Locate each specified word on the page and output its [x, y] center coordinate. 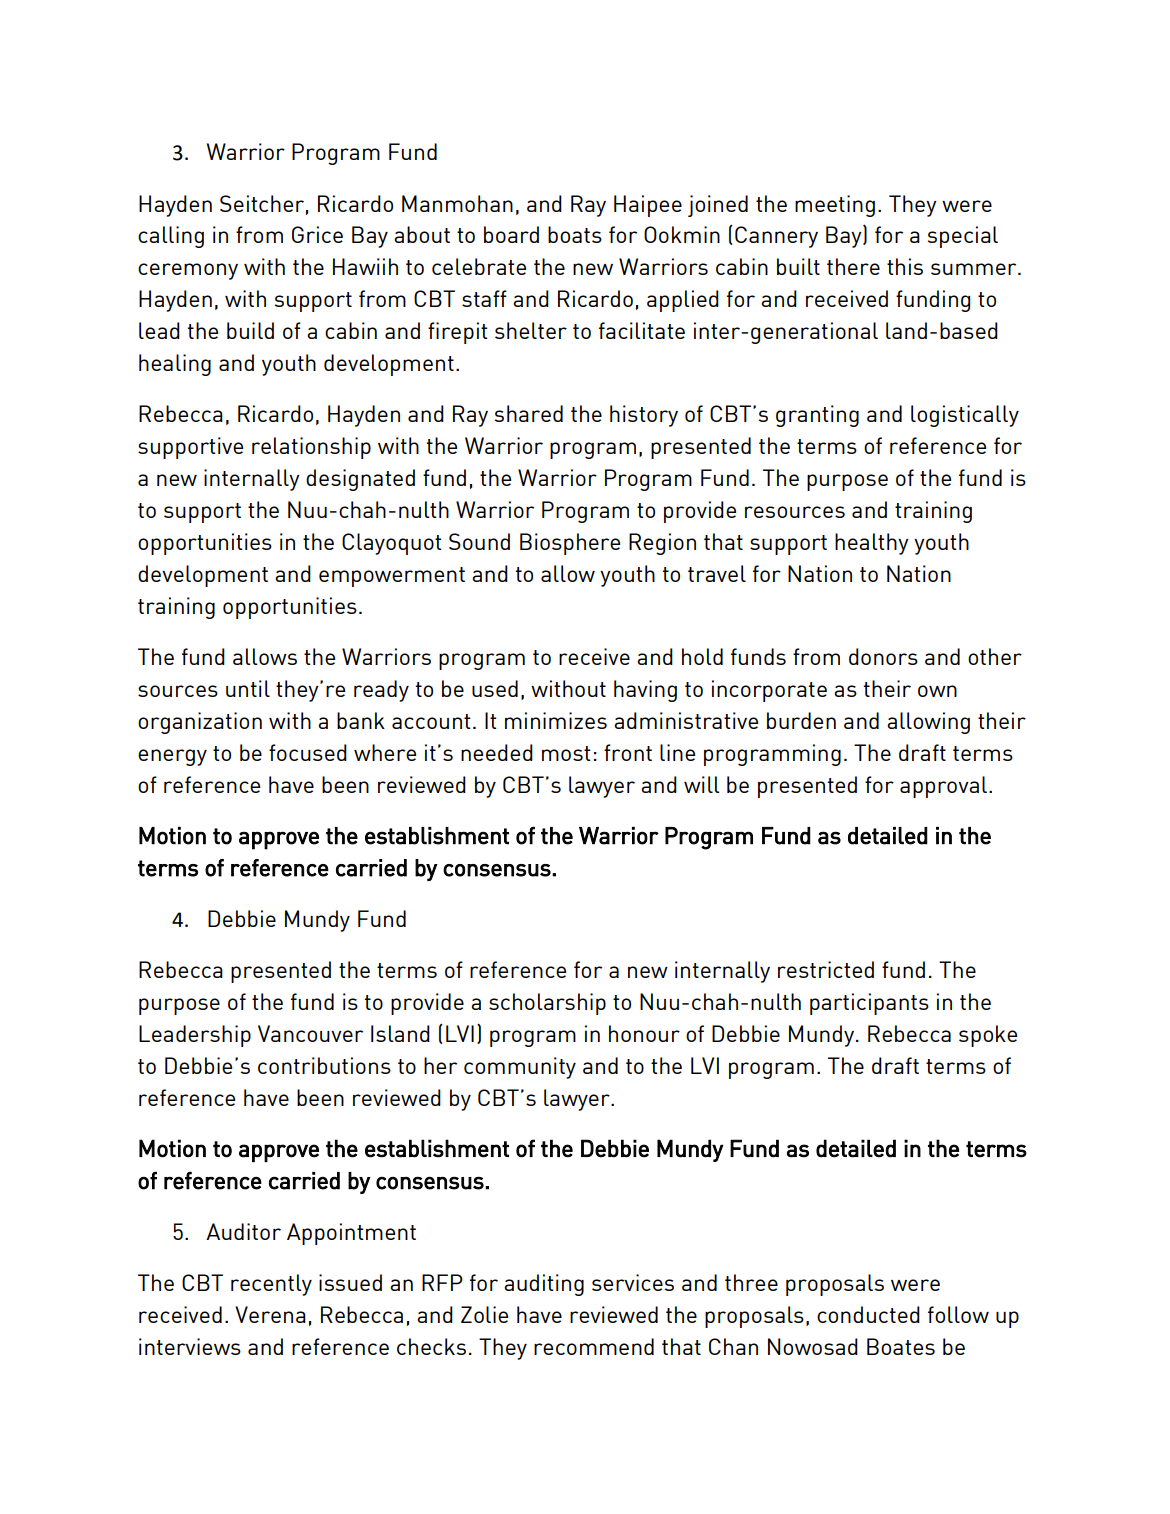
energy [172, 757]
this [905, 266]
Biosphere [570, 544]
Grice [317, 234]
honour [644, 1033]
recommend [594, 1346]
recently [271, 1285]
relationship [311, 448]
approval [945, 787]
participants [869, 1004]
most [566, 753]
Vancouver [310, 1033]
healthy [872, 544]
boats [575, 234]
